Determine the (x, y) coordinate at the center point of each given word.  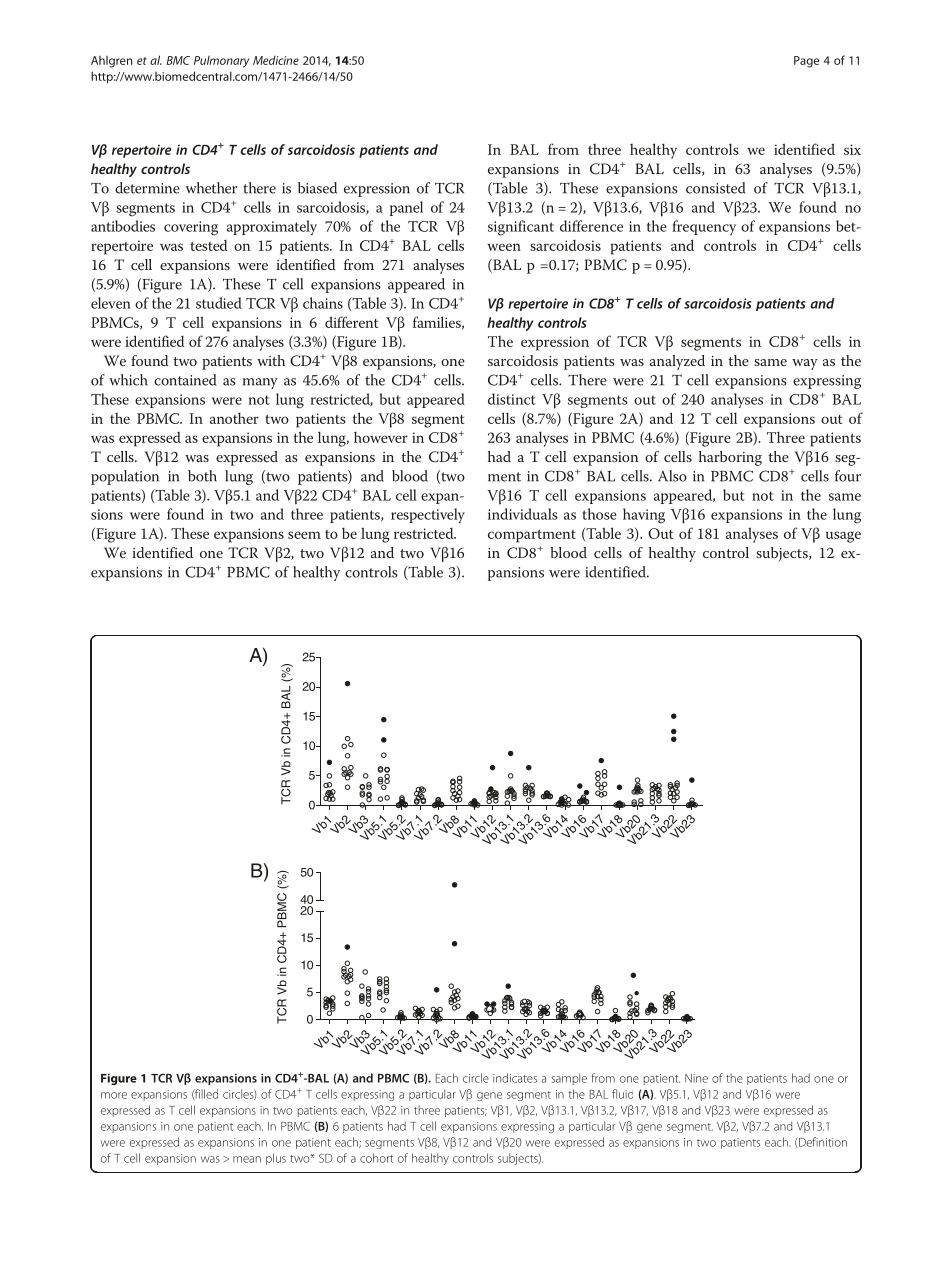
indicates (515, 1078)
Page (806, 62)
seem (304, 535)
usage (843, 537)
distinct (512, 399)
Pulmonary (221, 62)
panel (406, 208)
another (234, 418)
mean (247, 1159)
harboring (730, 458)
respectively (428, 516)
